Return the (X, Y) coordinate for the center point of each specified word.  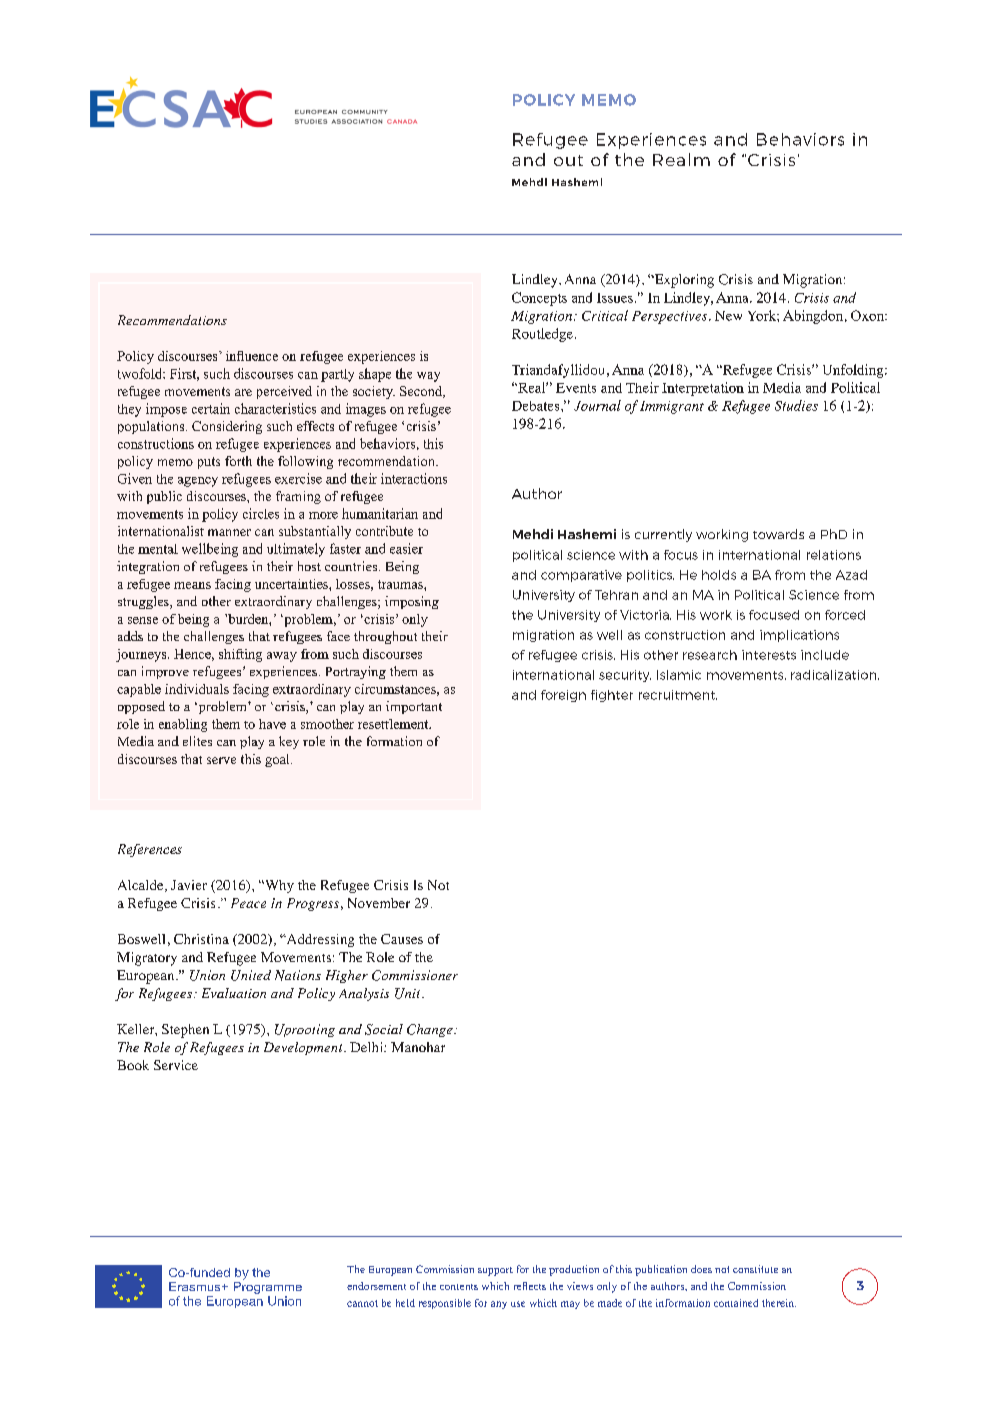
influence (252, 356)
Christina (201, 939)
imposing (412, 602)
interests (769, 655)
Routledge (542, 335)
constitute (755, 1269)
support (495, 1271)
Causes (402, 939)
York (763, 315)
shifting (240, 655)
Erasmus (196, 1286)
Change (431, 1030)
